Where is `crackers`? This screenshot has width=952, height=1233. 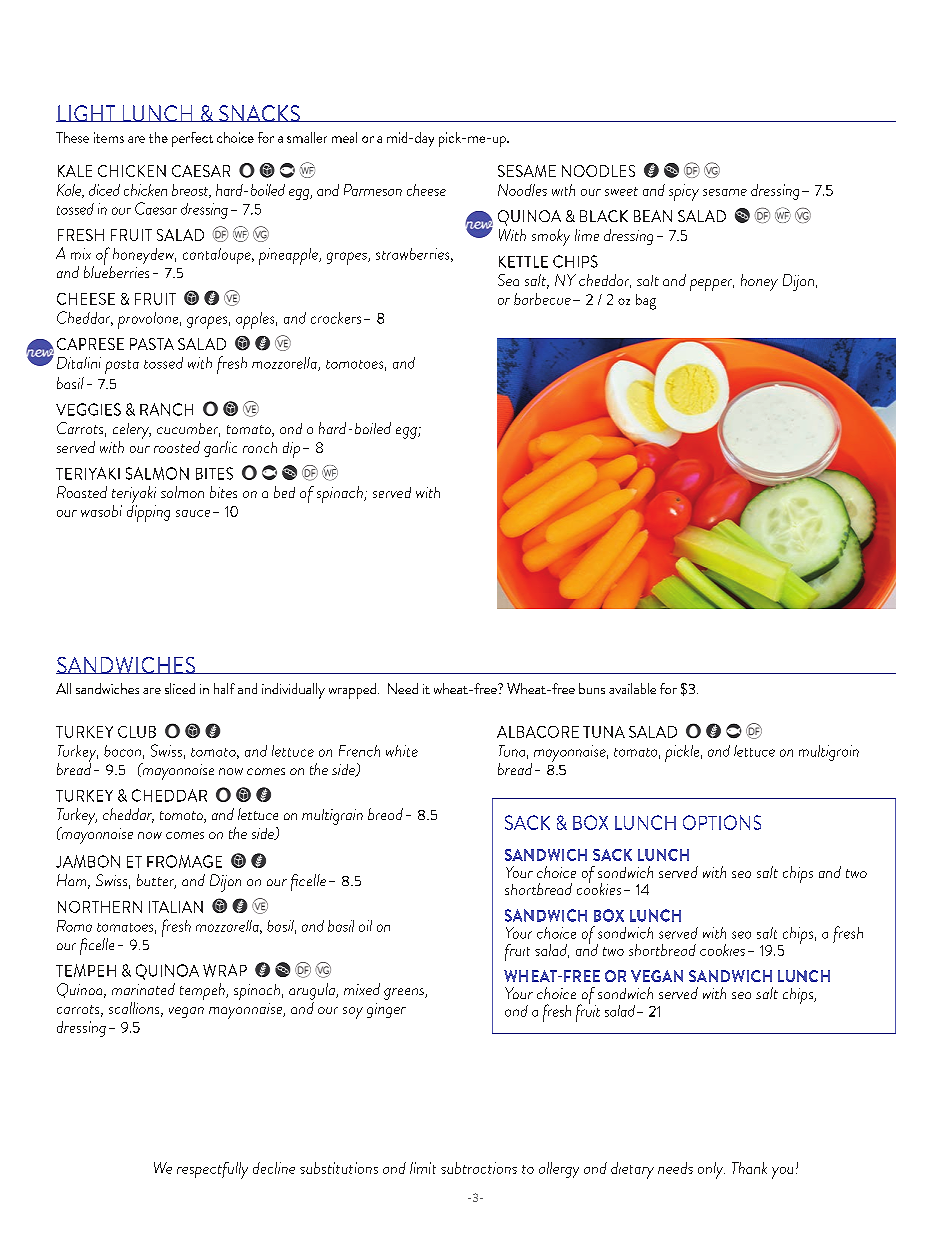 crackers is located at coordinates (336, 318).
